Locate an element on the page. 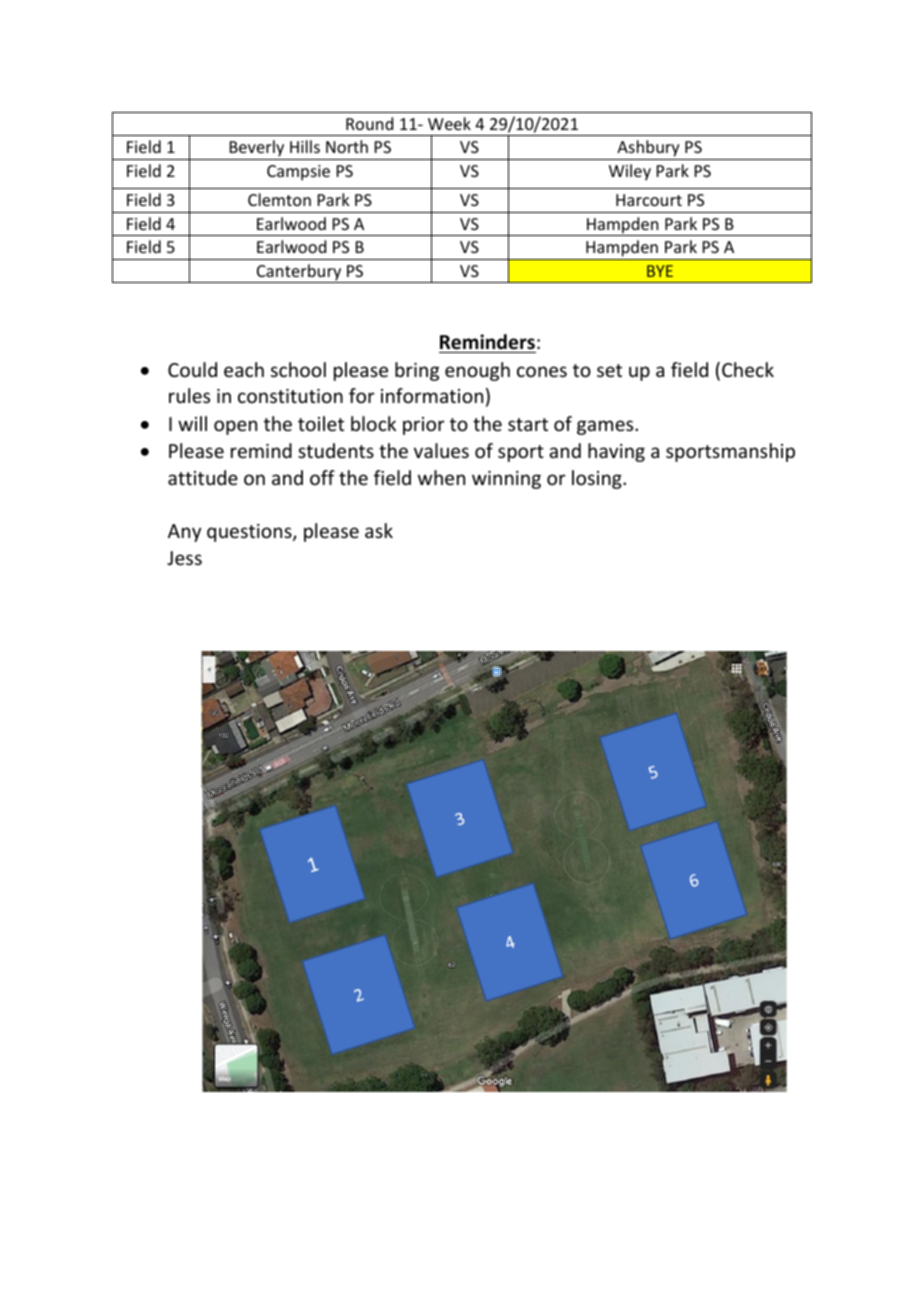 This image has width=924, height=1309. Beverly is located at coordinates (257, 150).
